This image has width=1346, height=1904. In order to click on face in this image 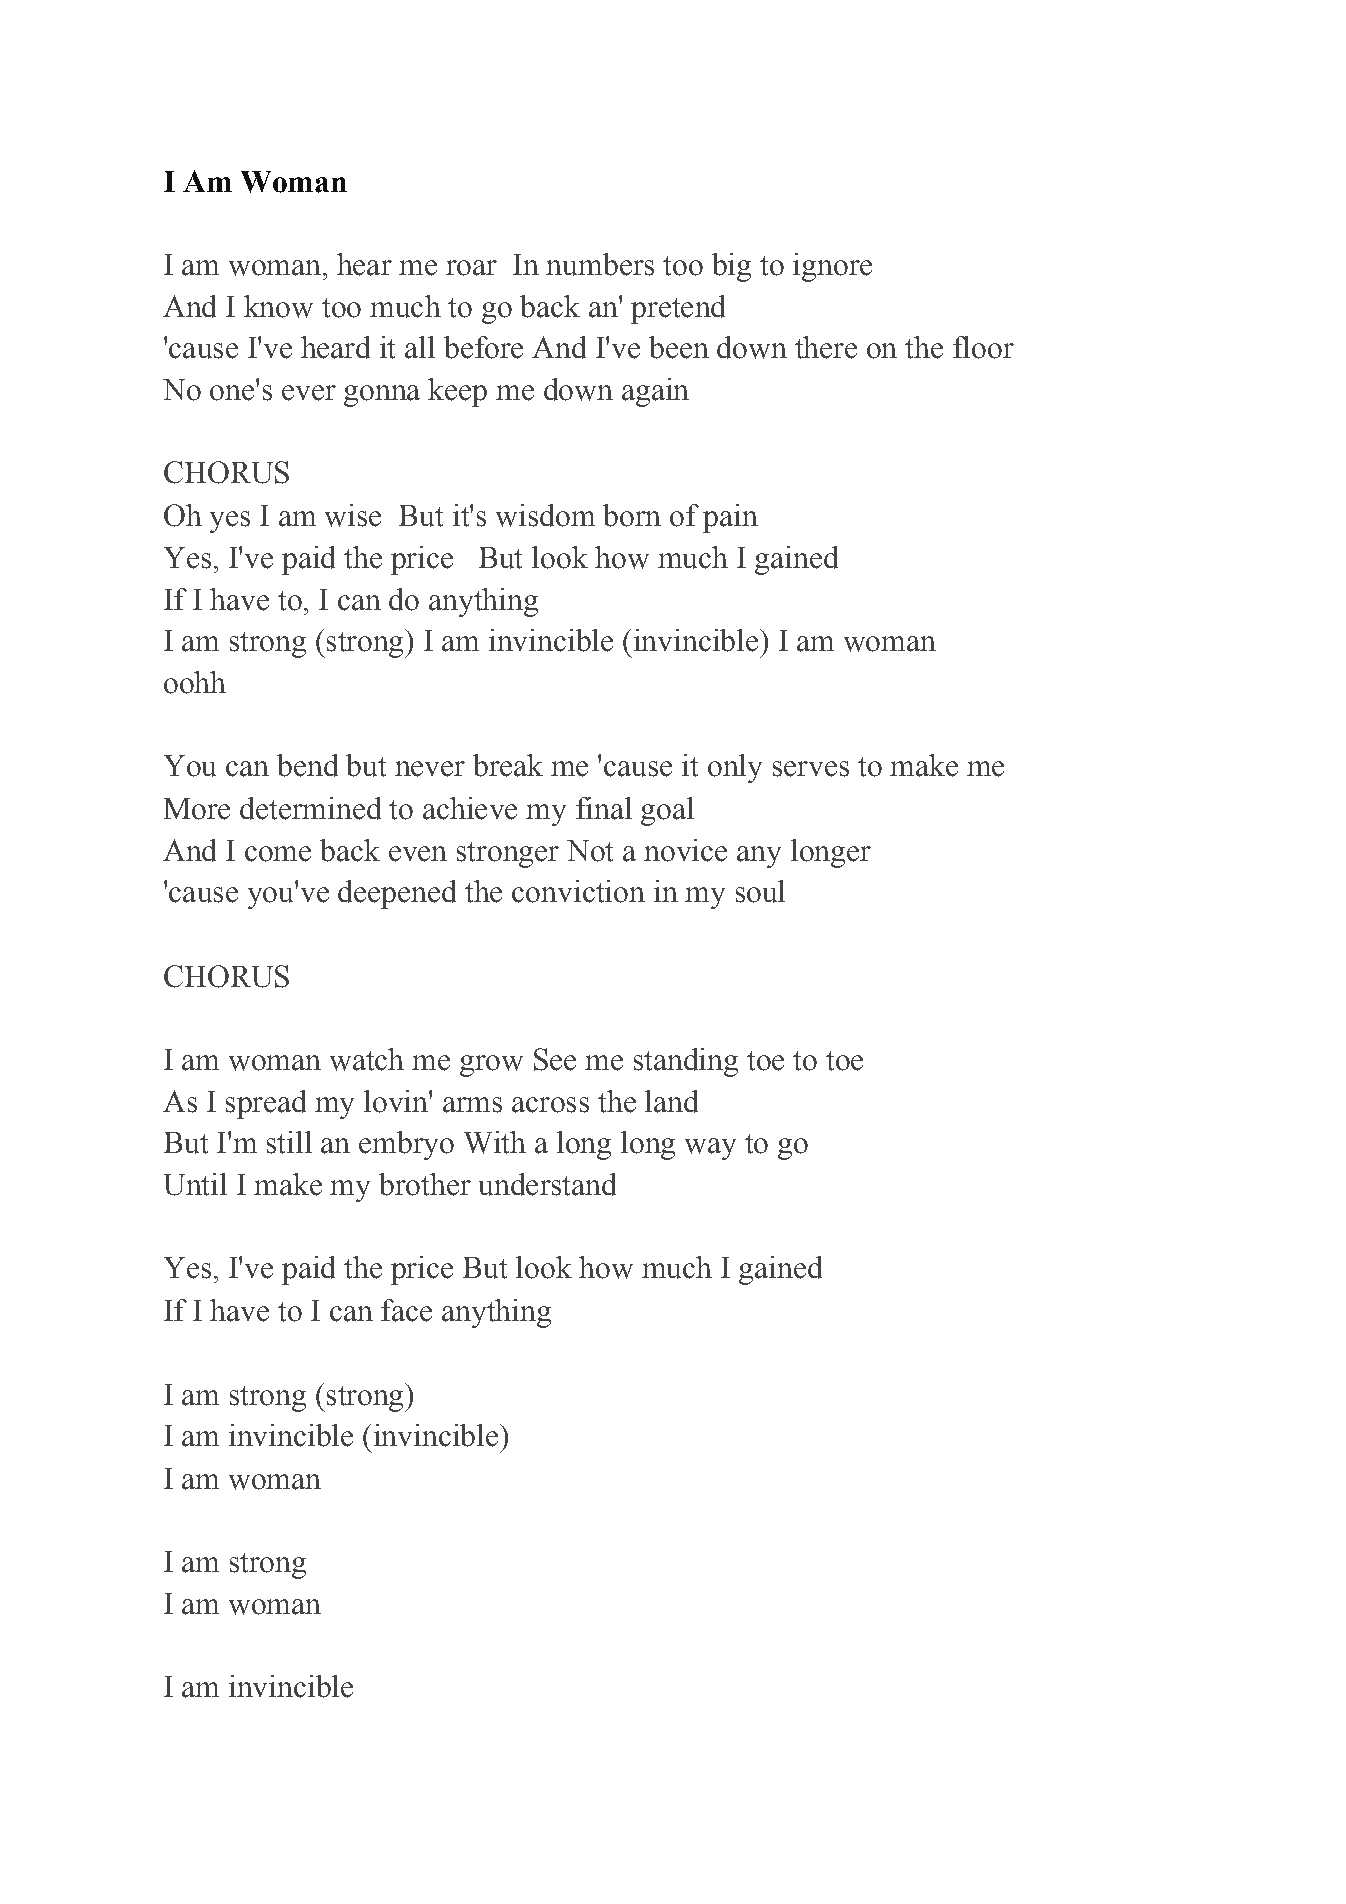, I will do `click(406, 1310)`.
